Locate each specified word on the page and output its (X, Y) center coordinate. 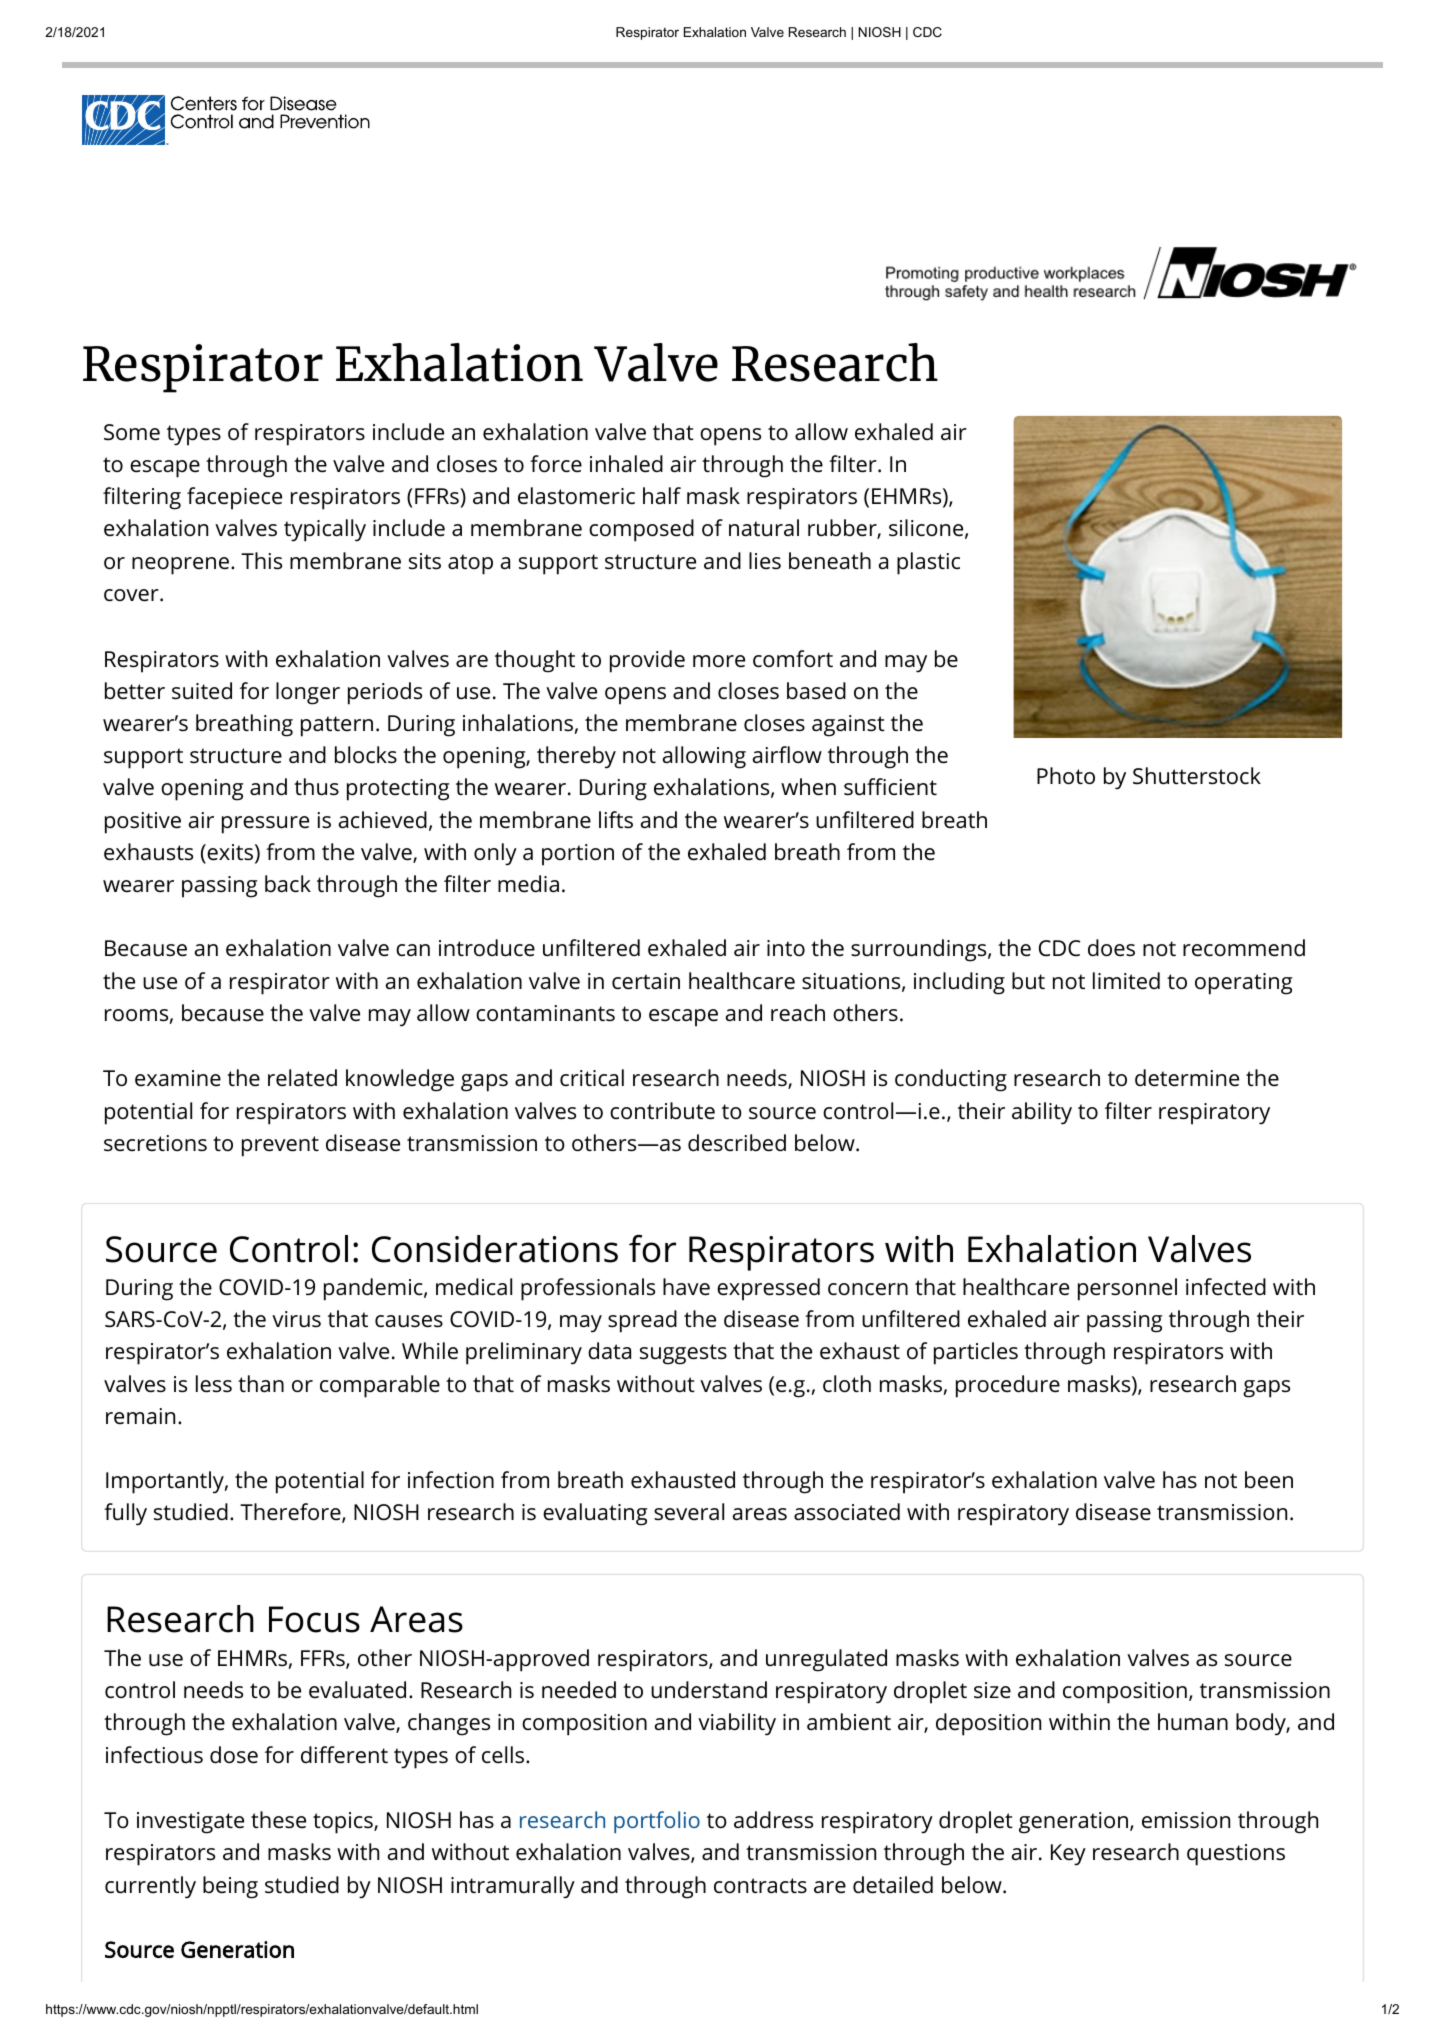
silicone (926, 528)
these (278, 1820)
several (689, 1512)
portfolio (657, 1822)
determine (1187, 1078)
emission (1186, 1820)
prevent (280, 1146)
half (662, 496)
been (1269, 1480)
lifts (616, 819)
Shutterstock (1197, 776)
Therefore (291, 1513)
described (737, 1143)
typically (325, 530)
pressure (265, 825)
